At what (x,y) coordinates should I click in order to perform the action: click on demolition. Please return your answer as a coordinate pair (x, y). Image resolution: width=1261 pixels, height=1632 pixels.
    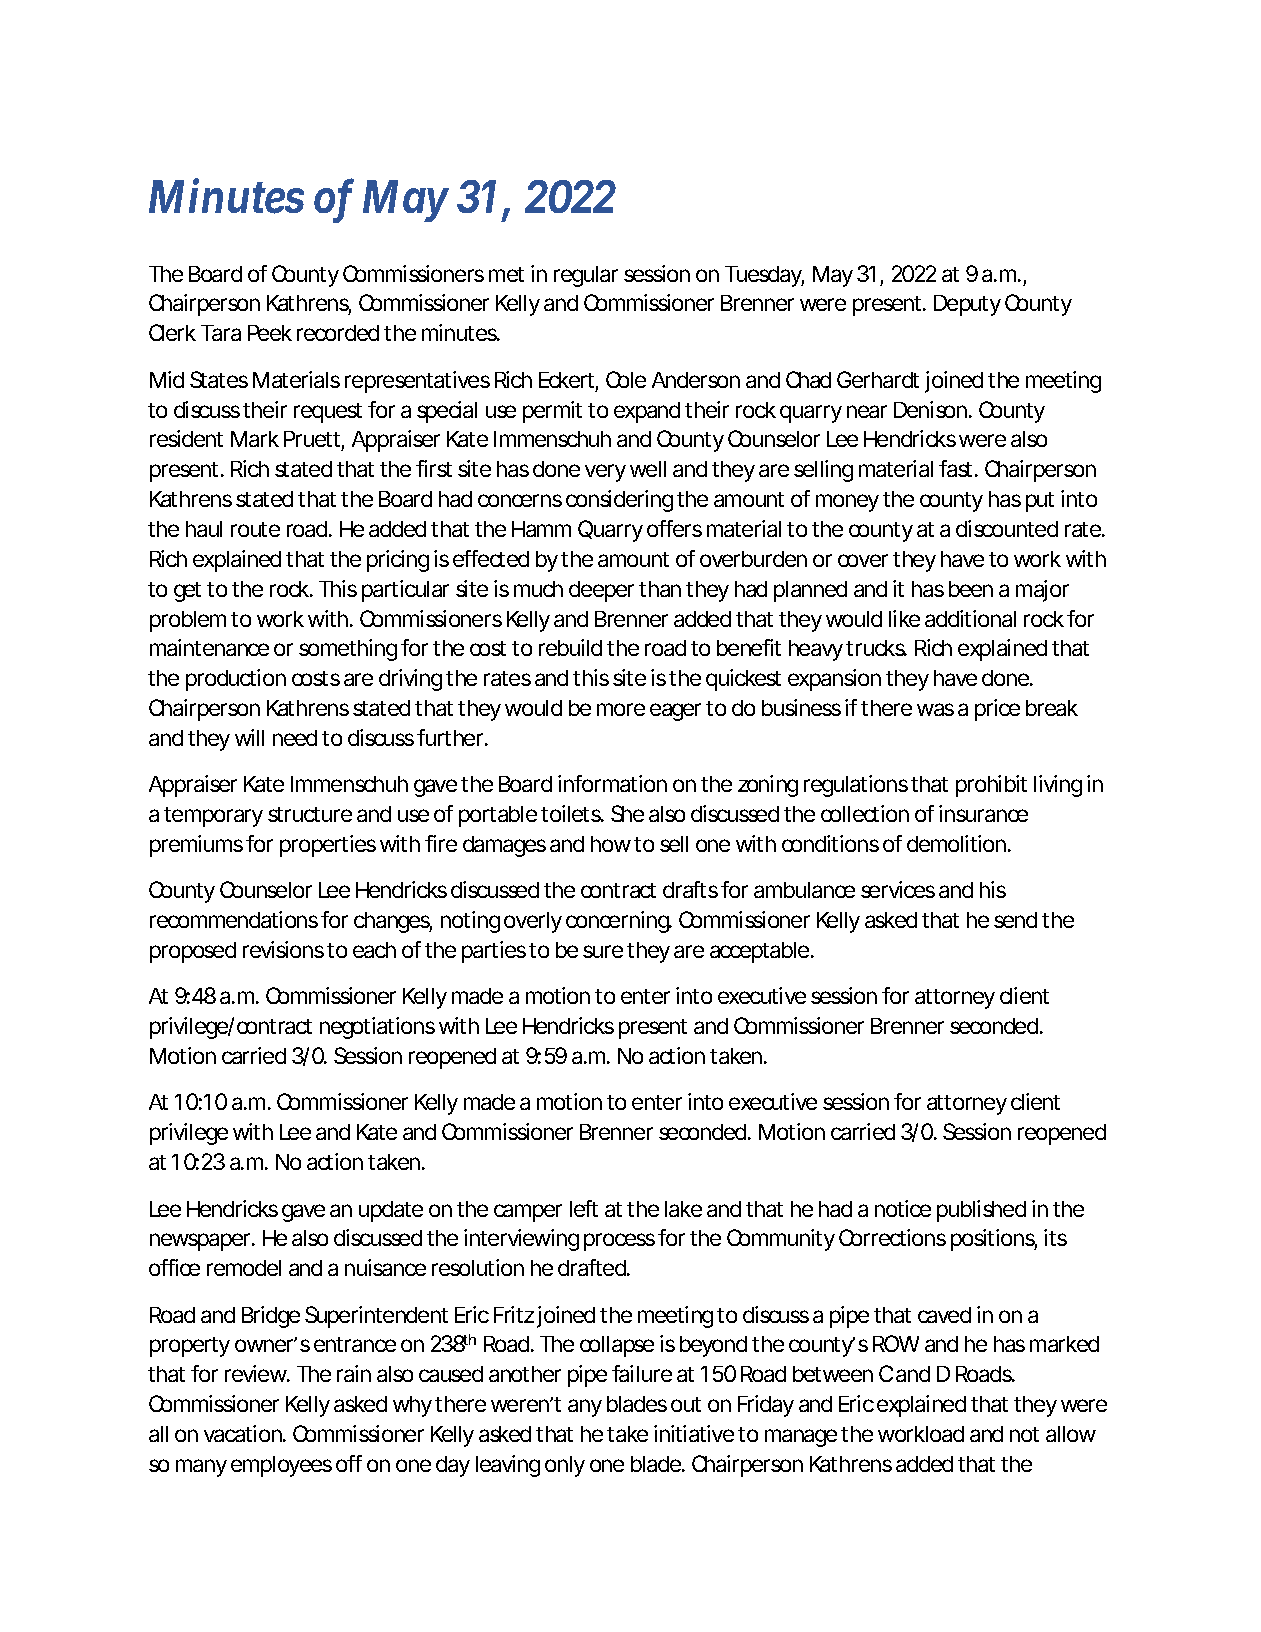
    Looking at the image, I should click on (956, 843).
